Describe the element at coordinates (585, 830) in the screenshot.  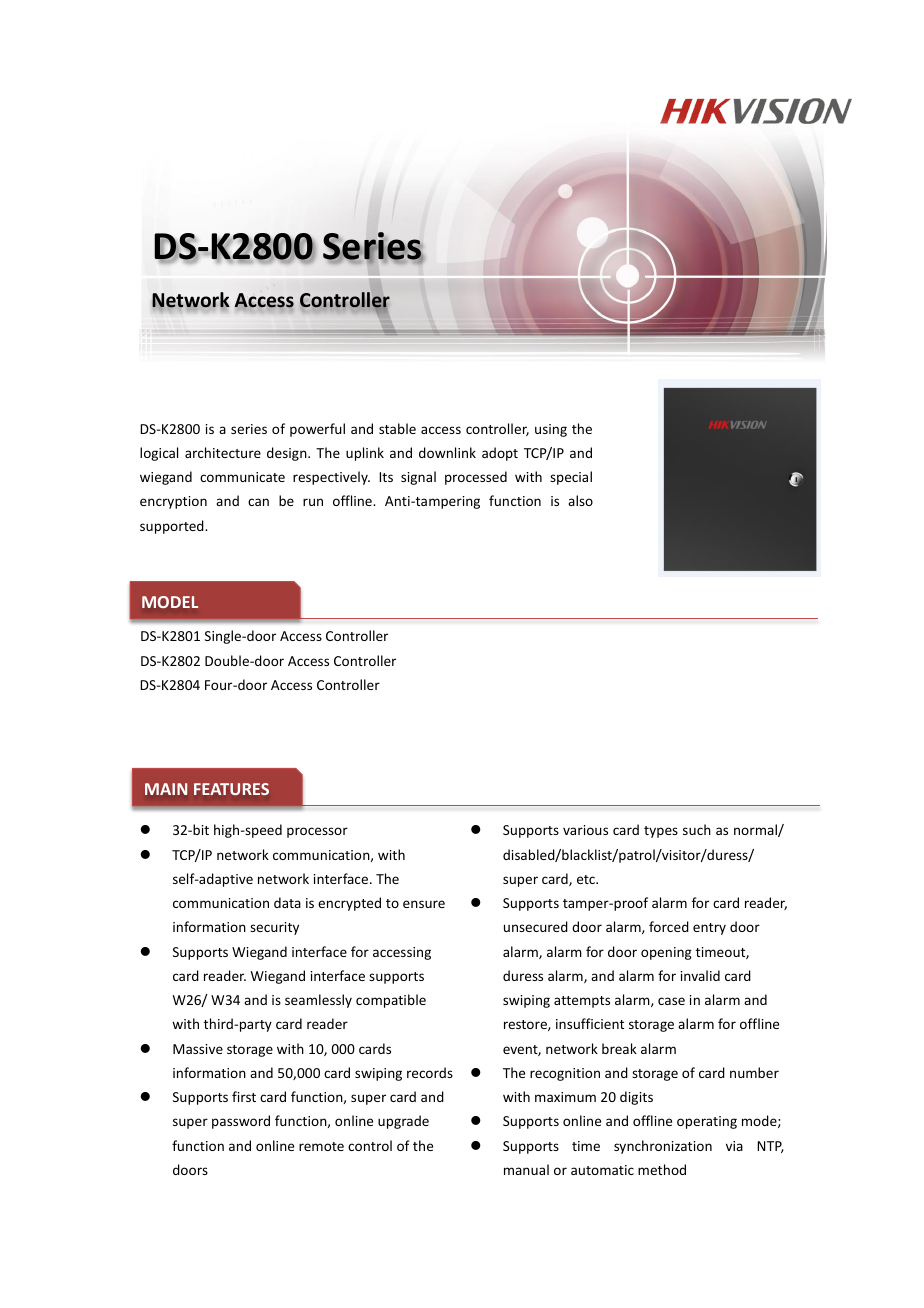
I see `various` at that location.
